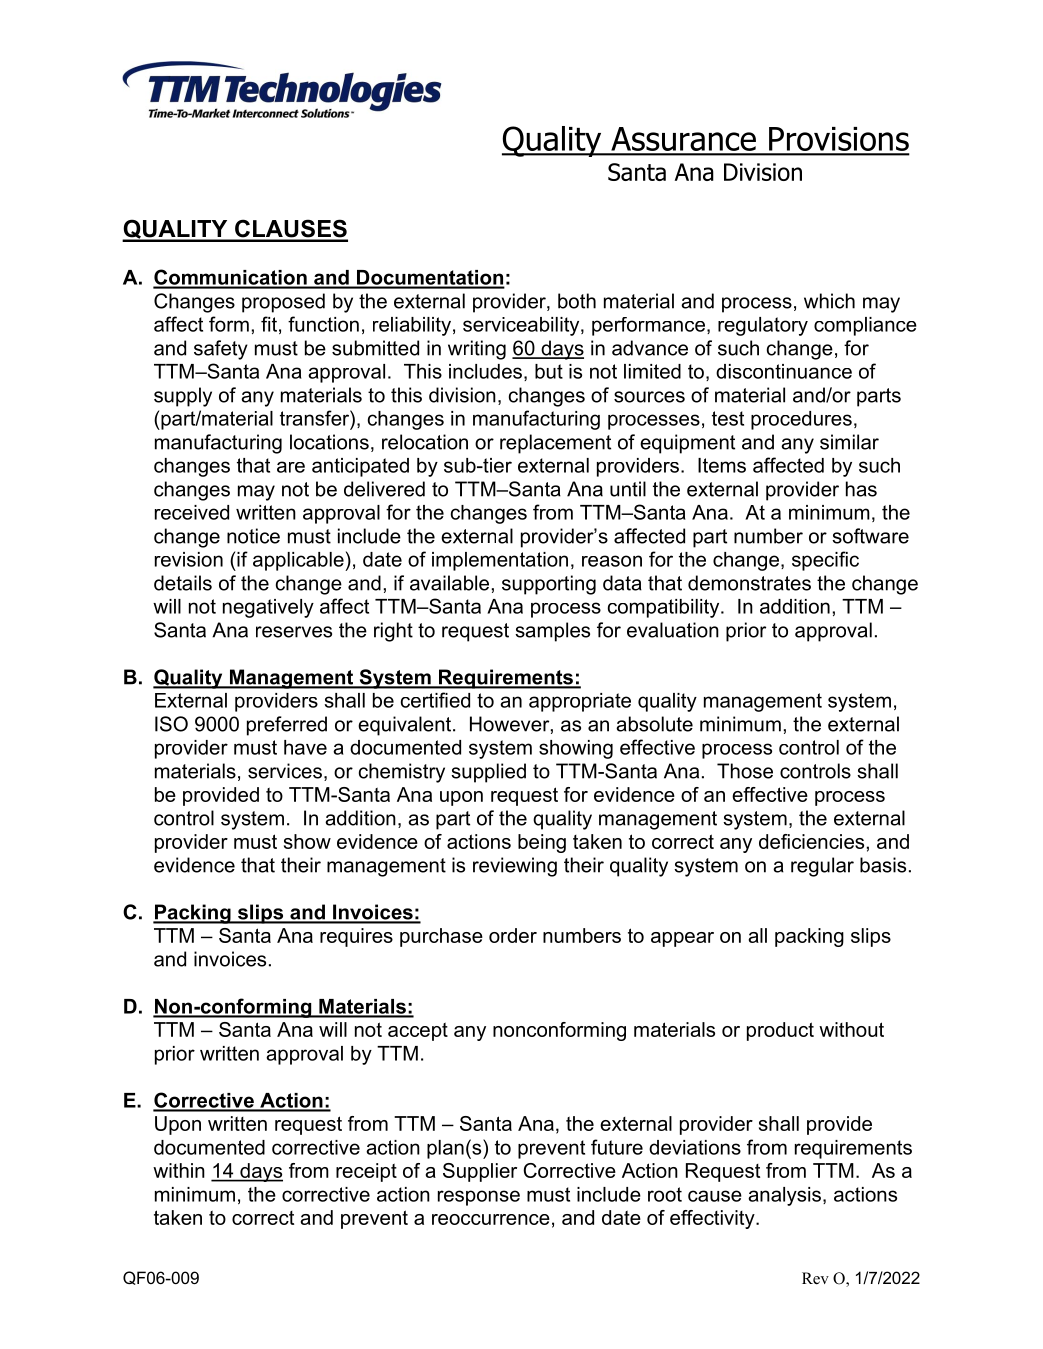  I want to click on specific, so click(825, 561).
